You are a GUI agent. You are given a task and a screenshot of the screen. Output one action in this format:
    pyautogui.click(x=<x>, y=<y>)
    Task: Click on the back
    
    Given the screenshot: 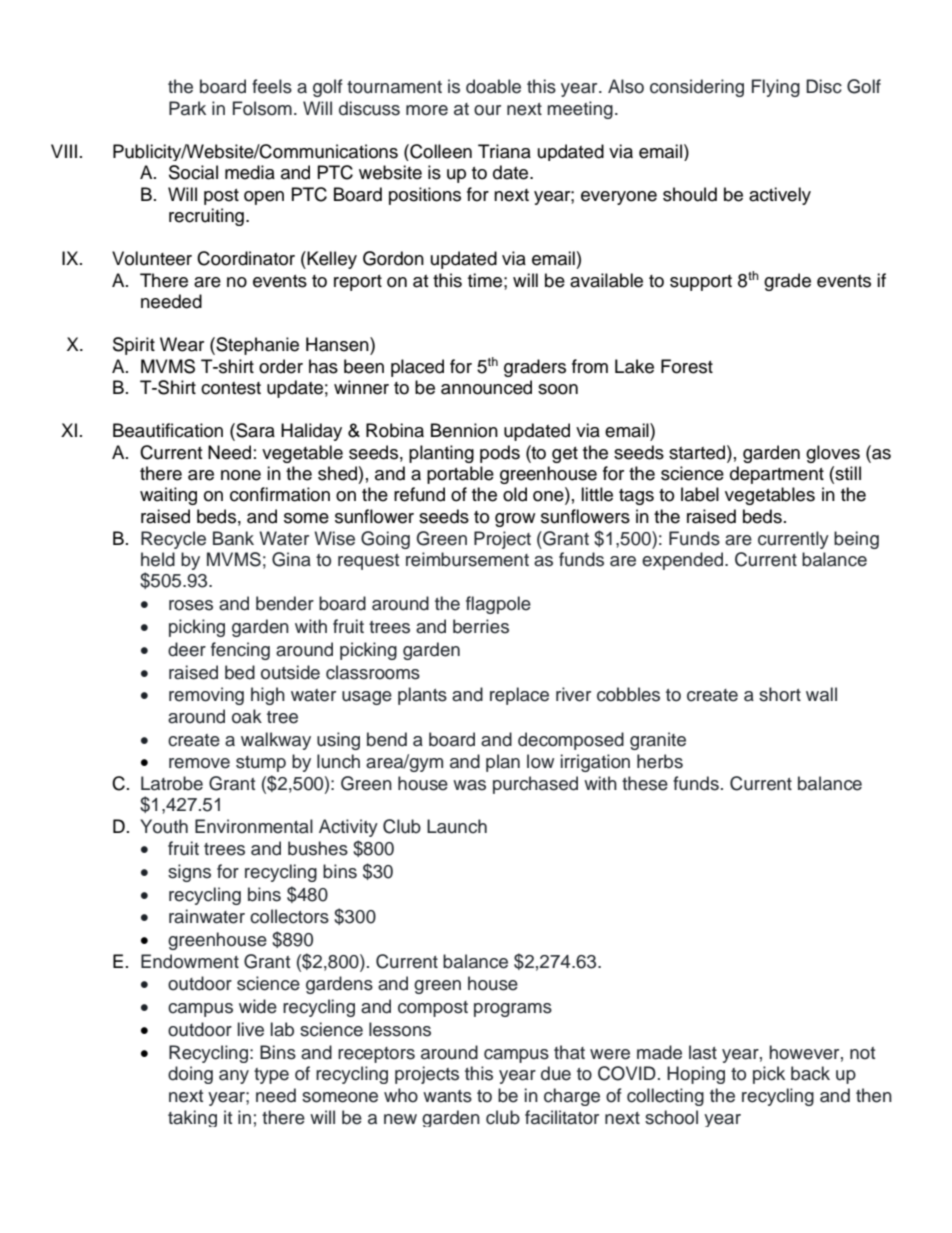 What is the action you would take?
    pyautogui.click(x=810, y=1073)
